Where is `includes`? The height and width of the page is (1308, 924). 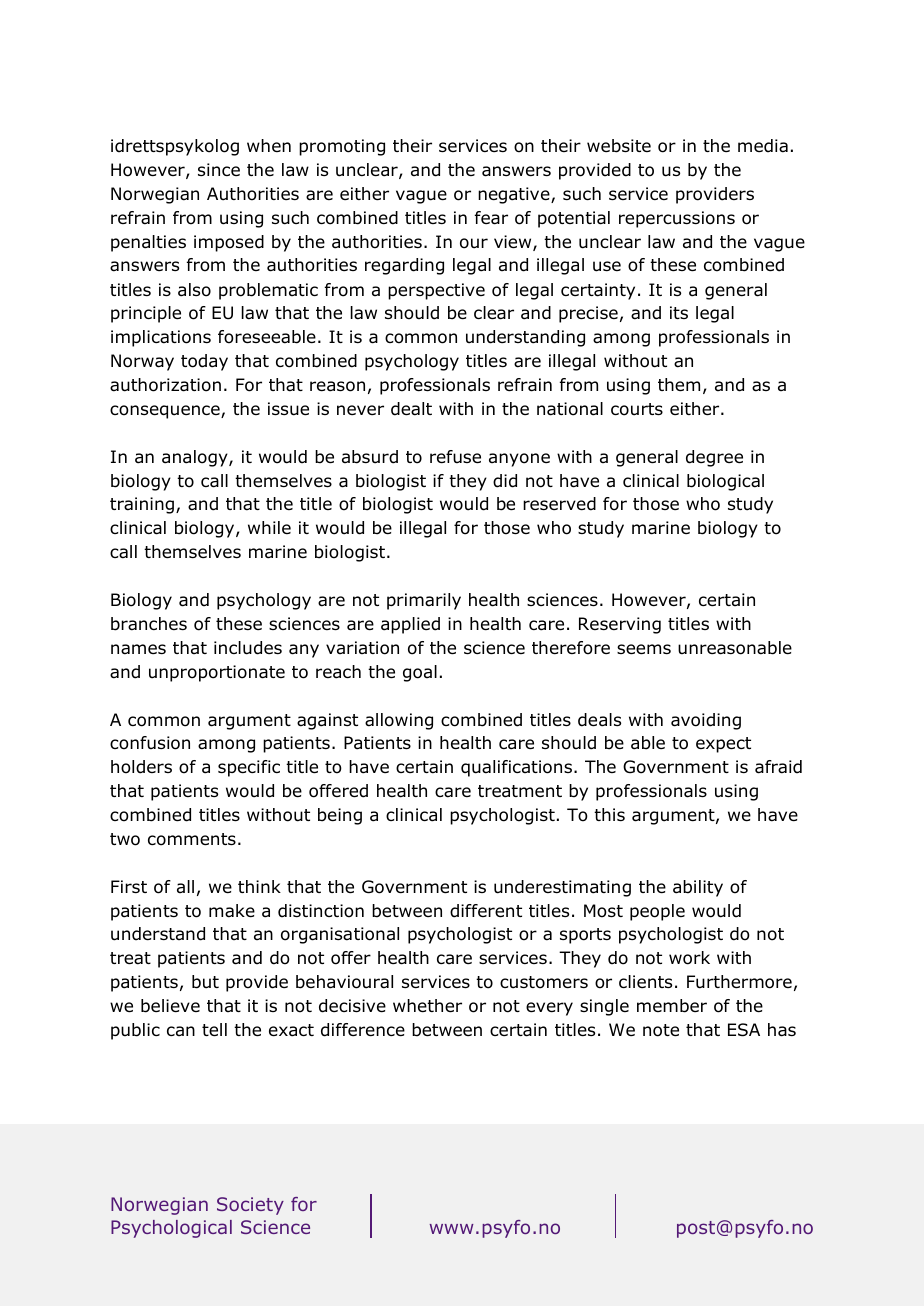 includes is located at coordinates (248, 648).
